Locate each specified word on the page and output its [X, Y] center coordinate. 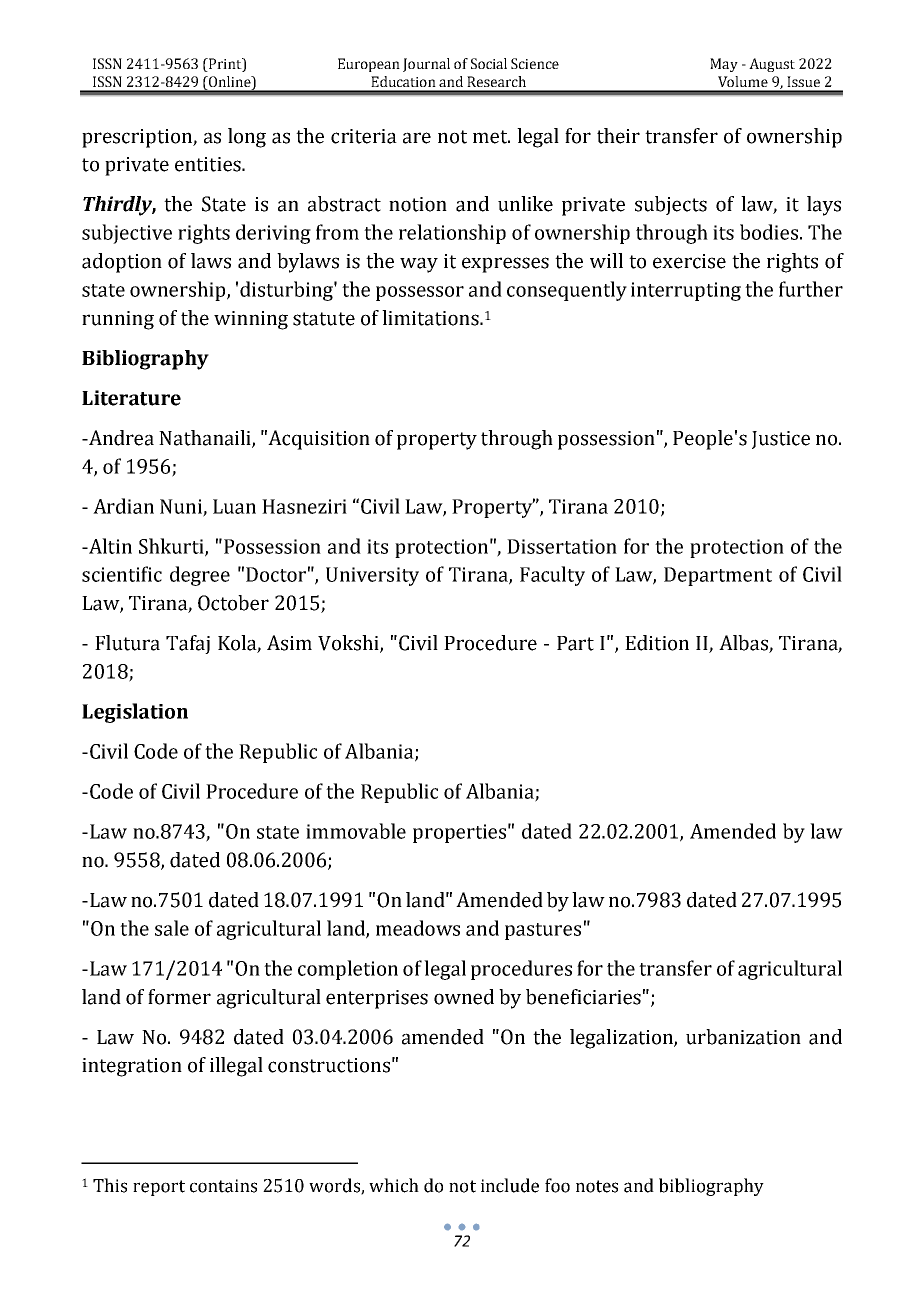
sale [172, 928]
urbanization [743, 1037]
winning [251, 320]
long [247, 138]
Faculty [552, 576]
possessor [420, 293]
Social [489, 63]
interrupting [686, 291]
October [233, 603]
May [724, 65]
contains [223, 1186]
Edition [657, 643]
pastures [543, 931]
